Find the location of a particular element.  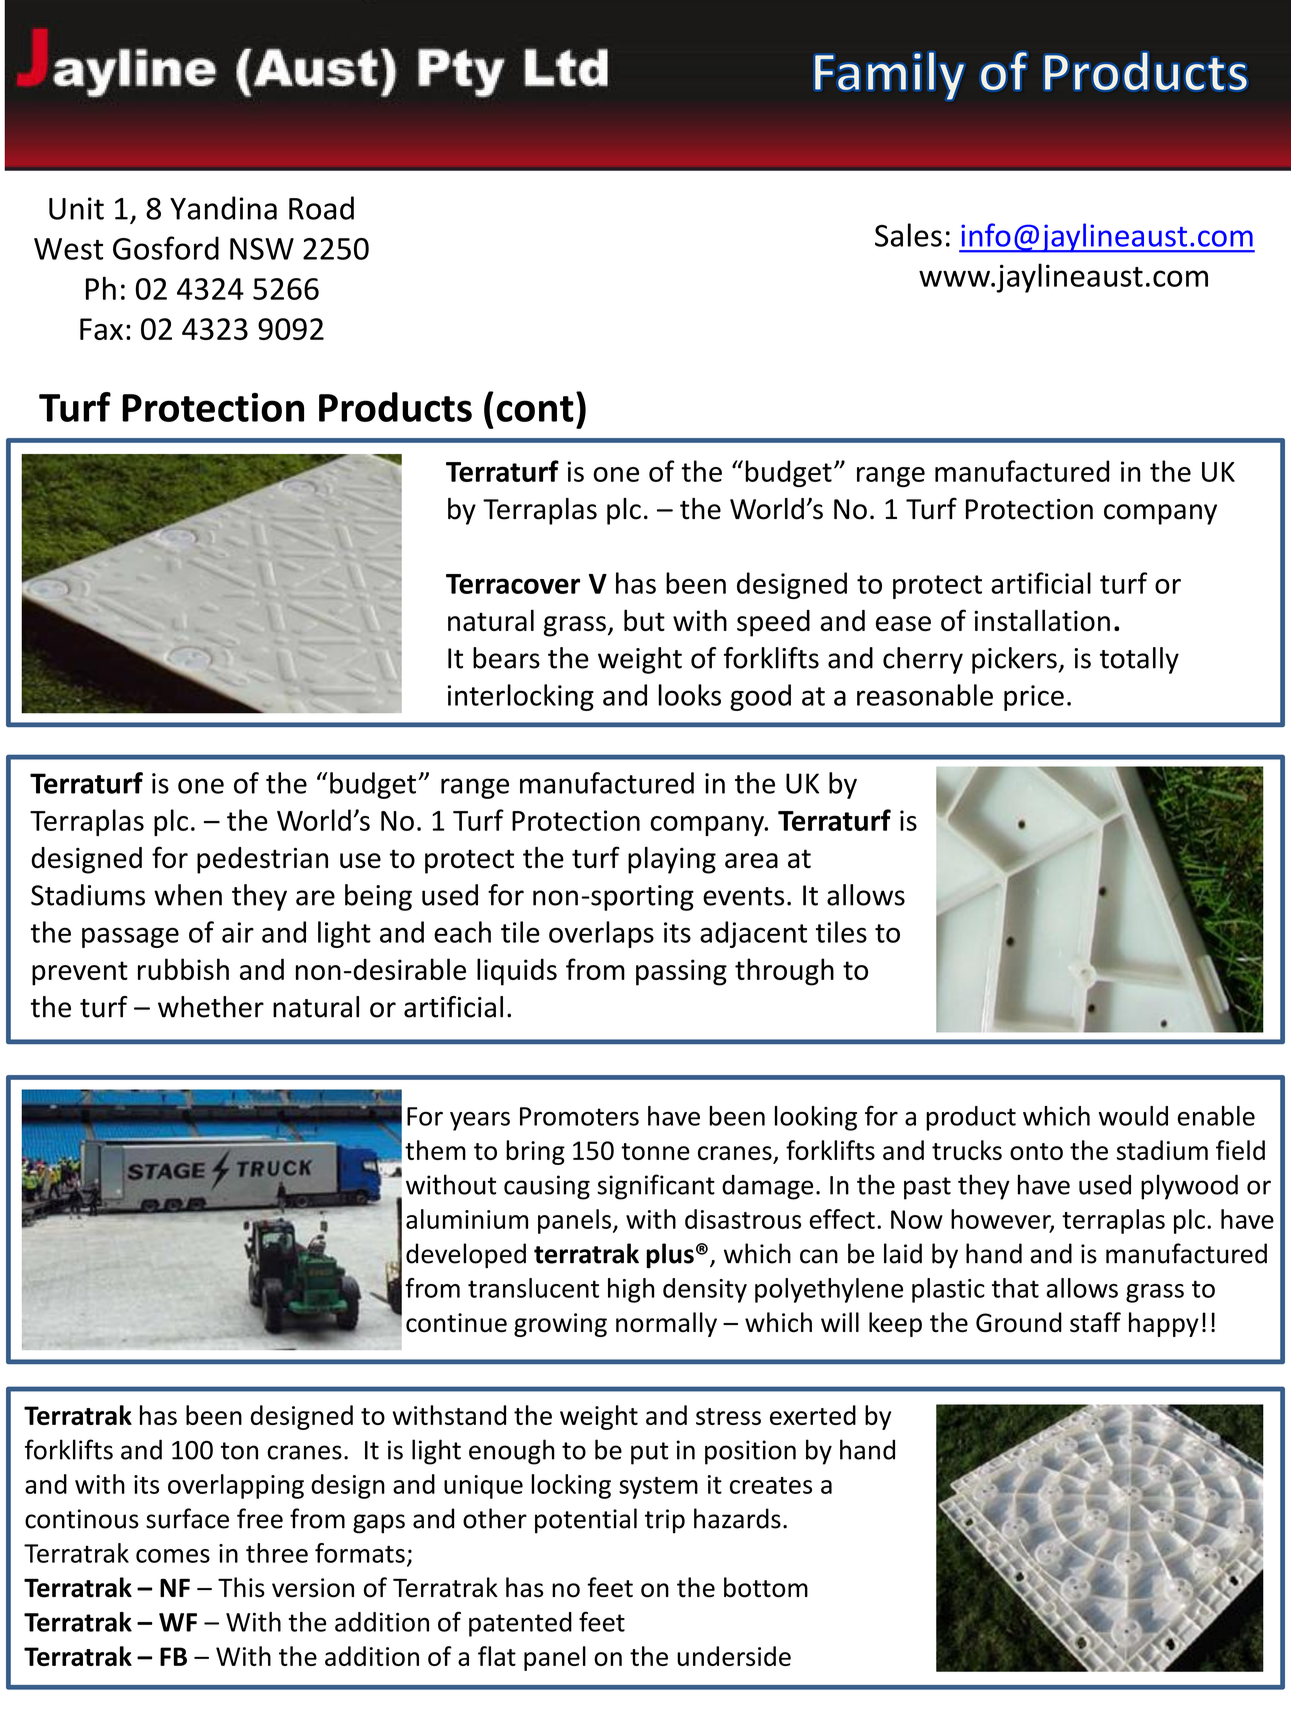

air is located at coordinates (238, 932).
